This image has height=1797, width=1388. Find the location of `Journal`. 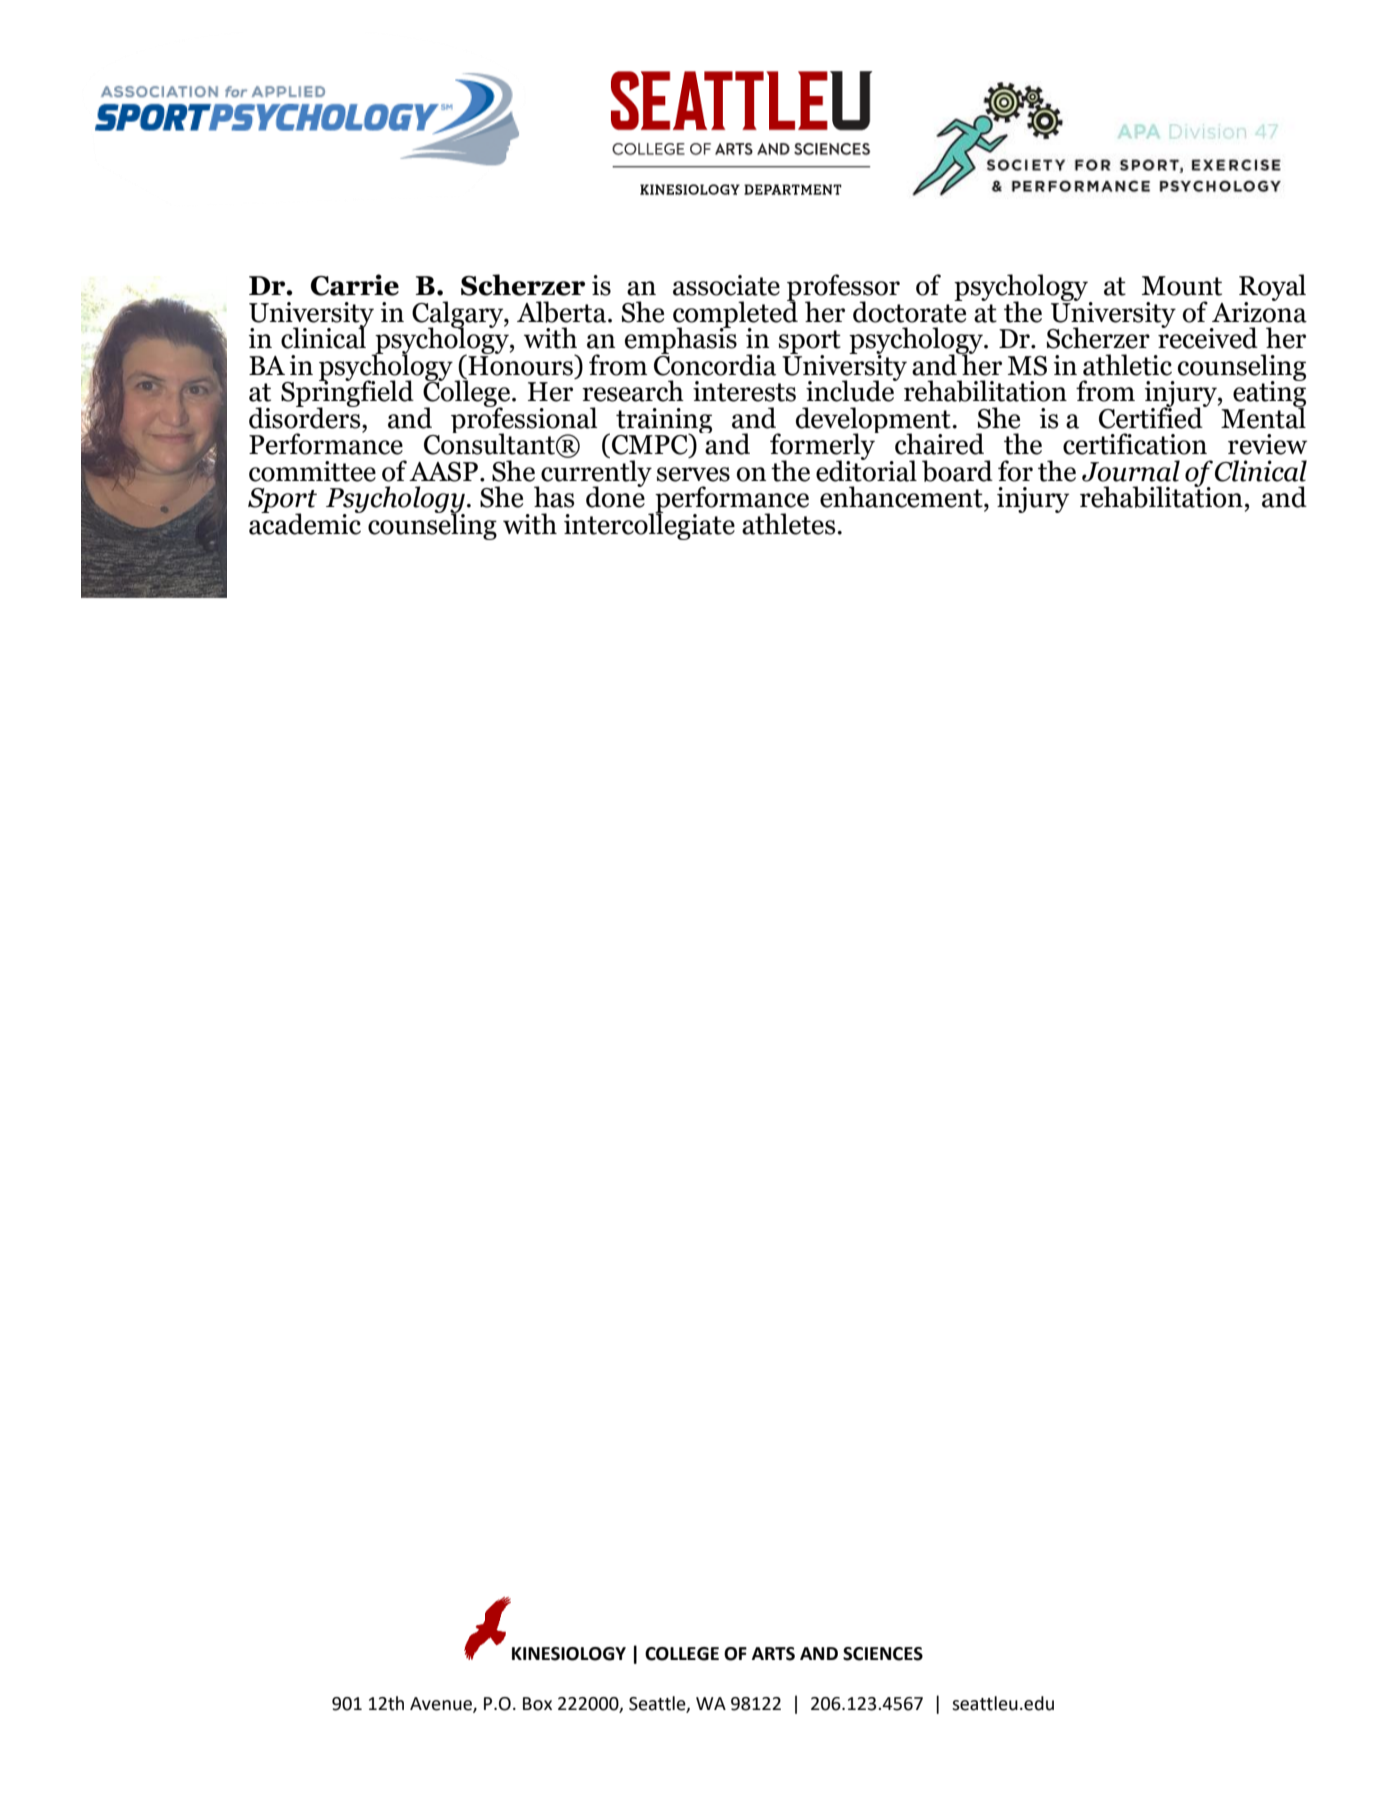

Journal is located at coordinates (1131, 471).
